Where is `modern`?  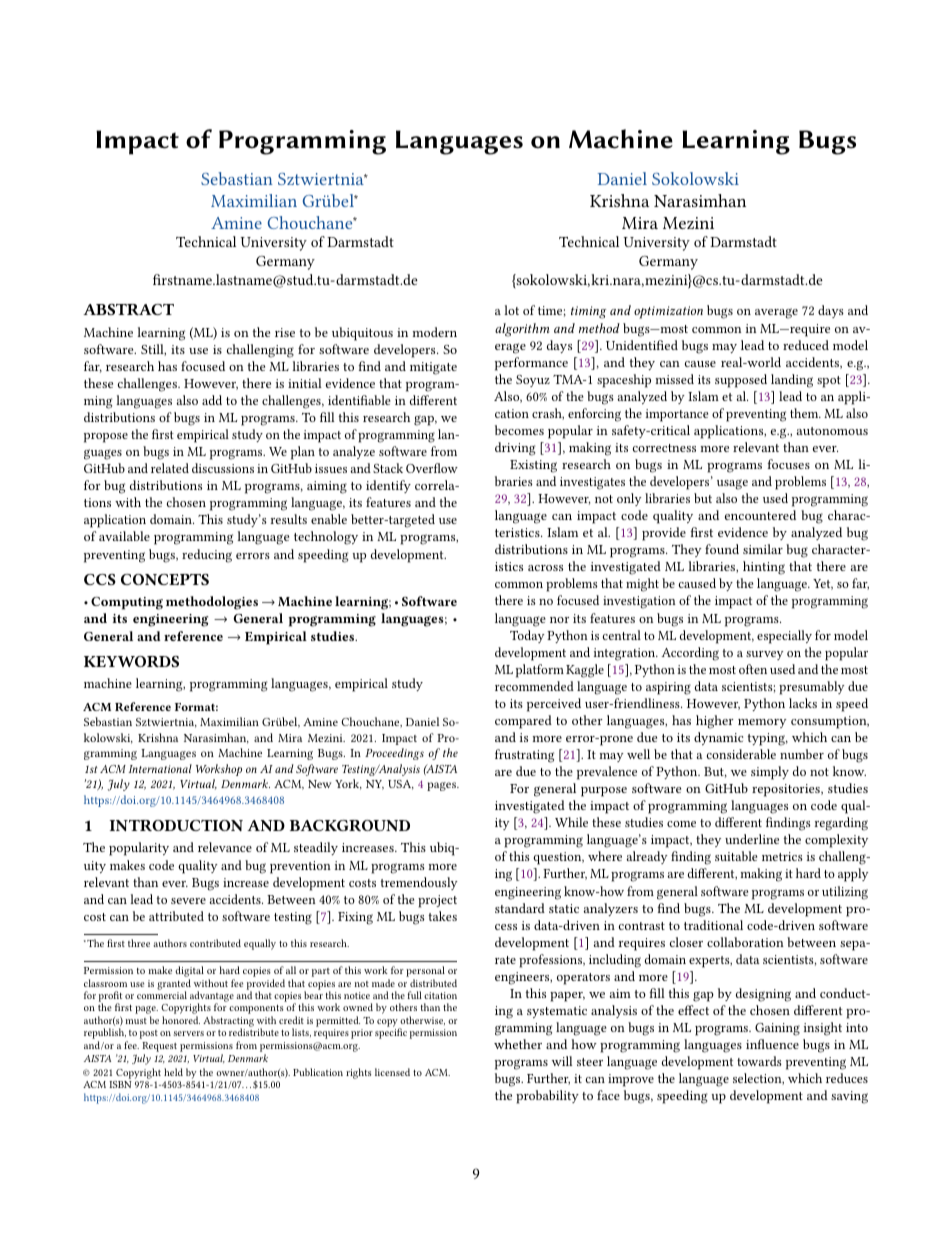
modern is located at coordinates (434, 332).
